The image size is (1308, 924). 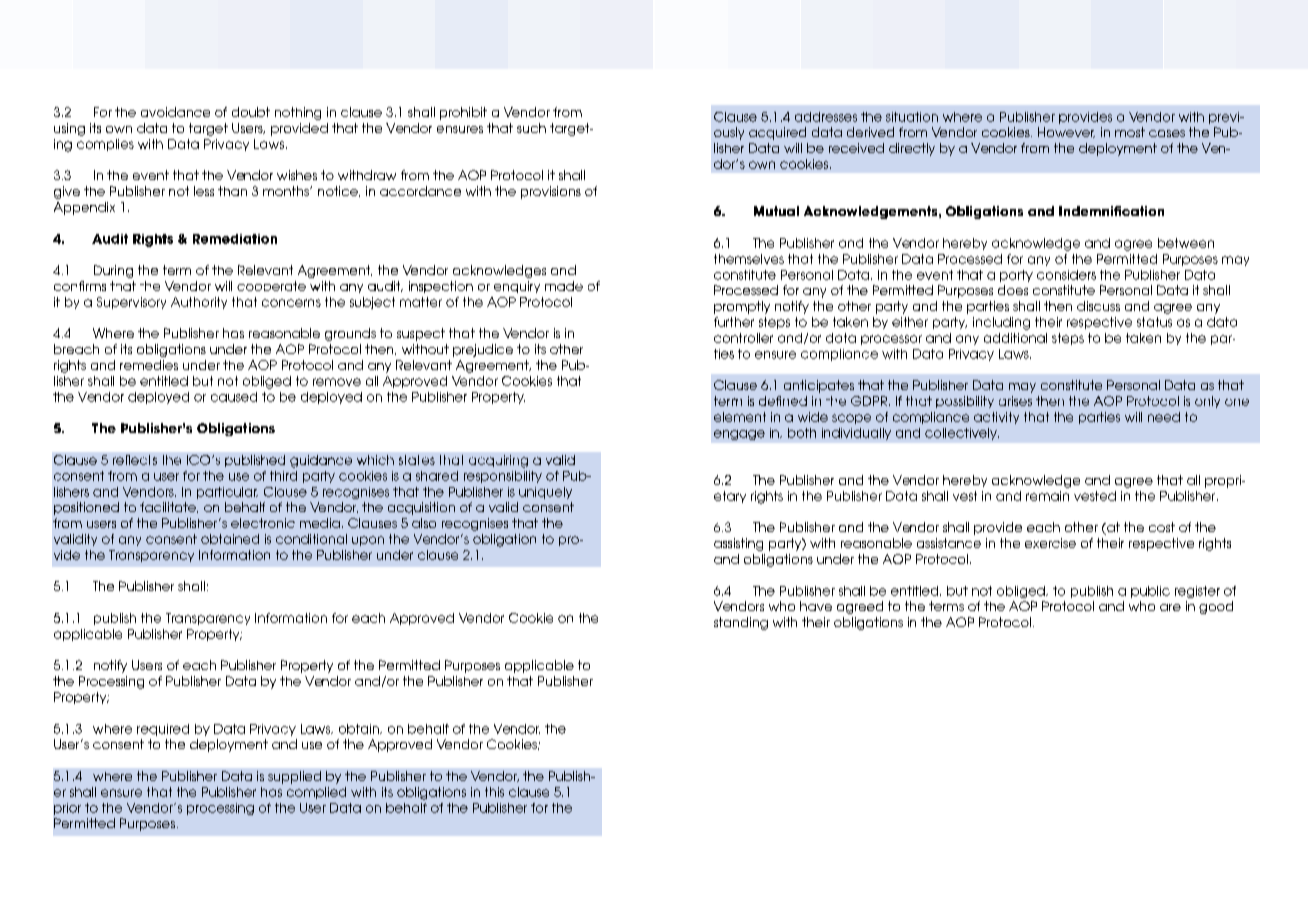 I want to click on additional, so click(x=1015, y=338).
